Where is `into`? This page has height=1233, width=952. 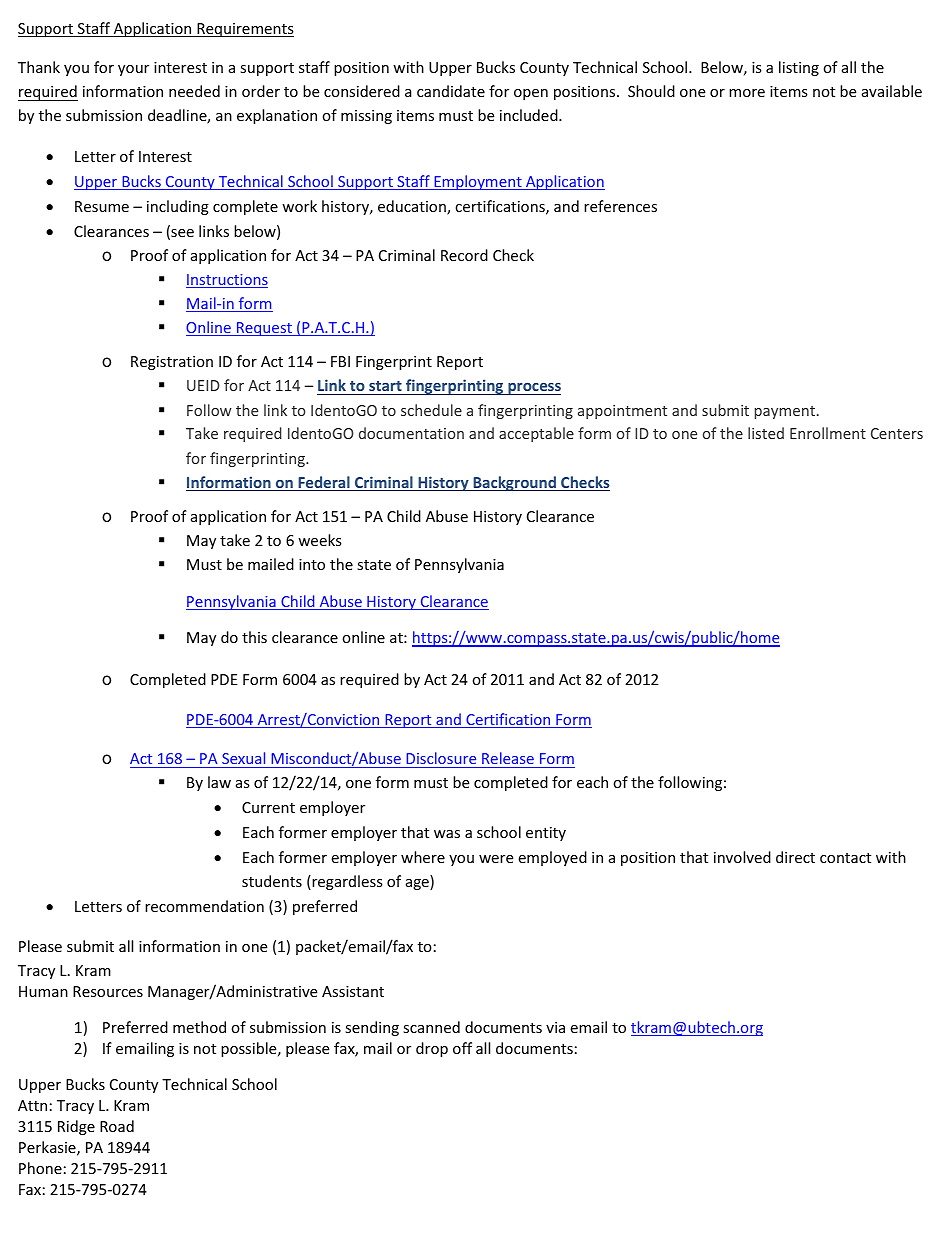
into is located at coordinates (312, 564).
